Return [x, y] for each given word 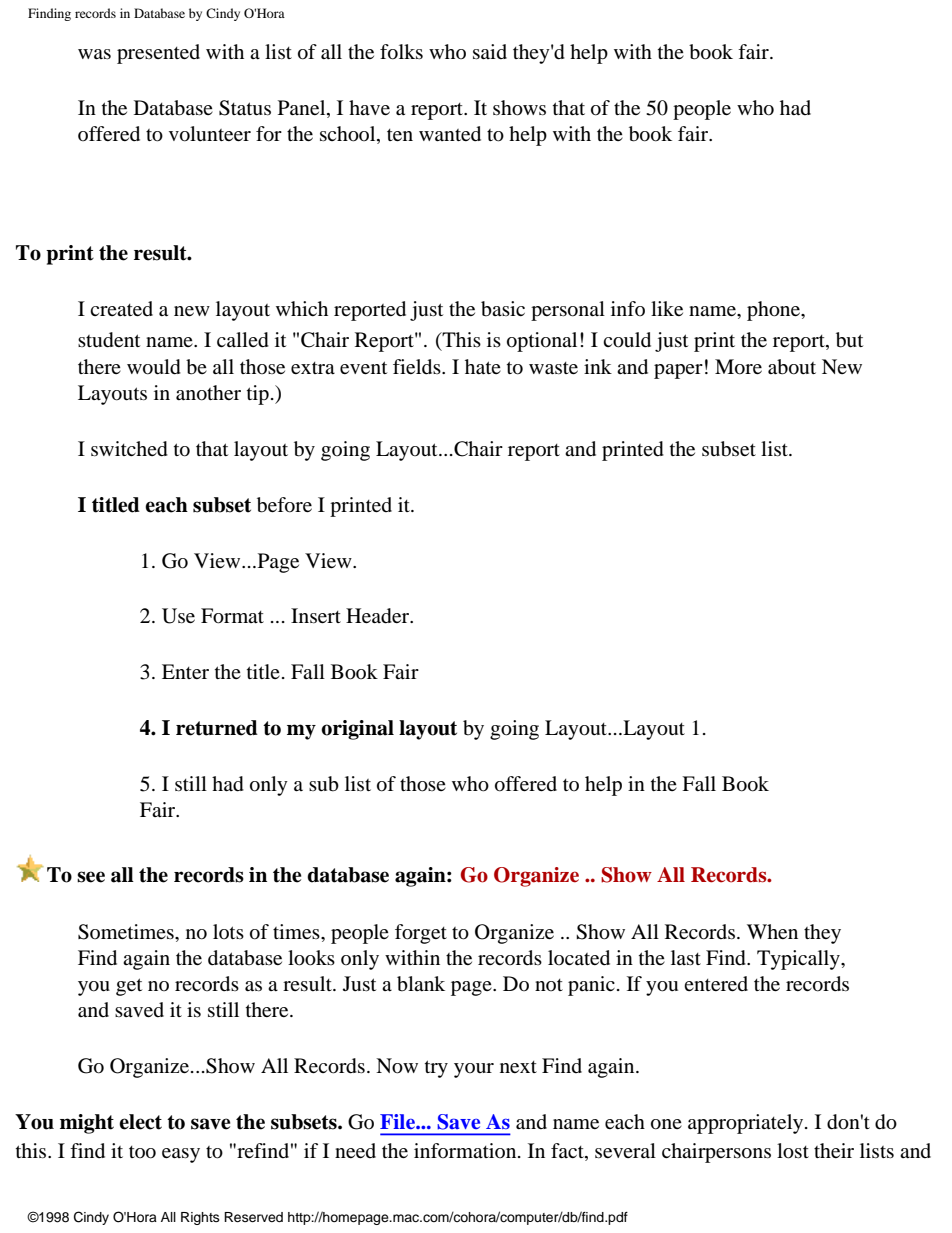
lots [228, 931]
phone [775, 311]
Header [379, 616]
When [772, 931]
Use [178, 616]
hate [483, 367]
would [154, 367]
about [792, 367]
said [490, 51]
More [738, 367]
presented [158, 54]
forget [421, 934]
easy [181, 1155]
